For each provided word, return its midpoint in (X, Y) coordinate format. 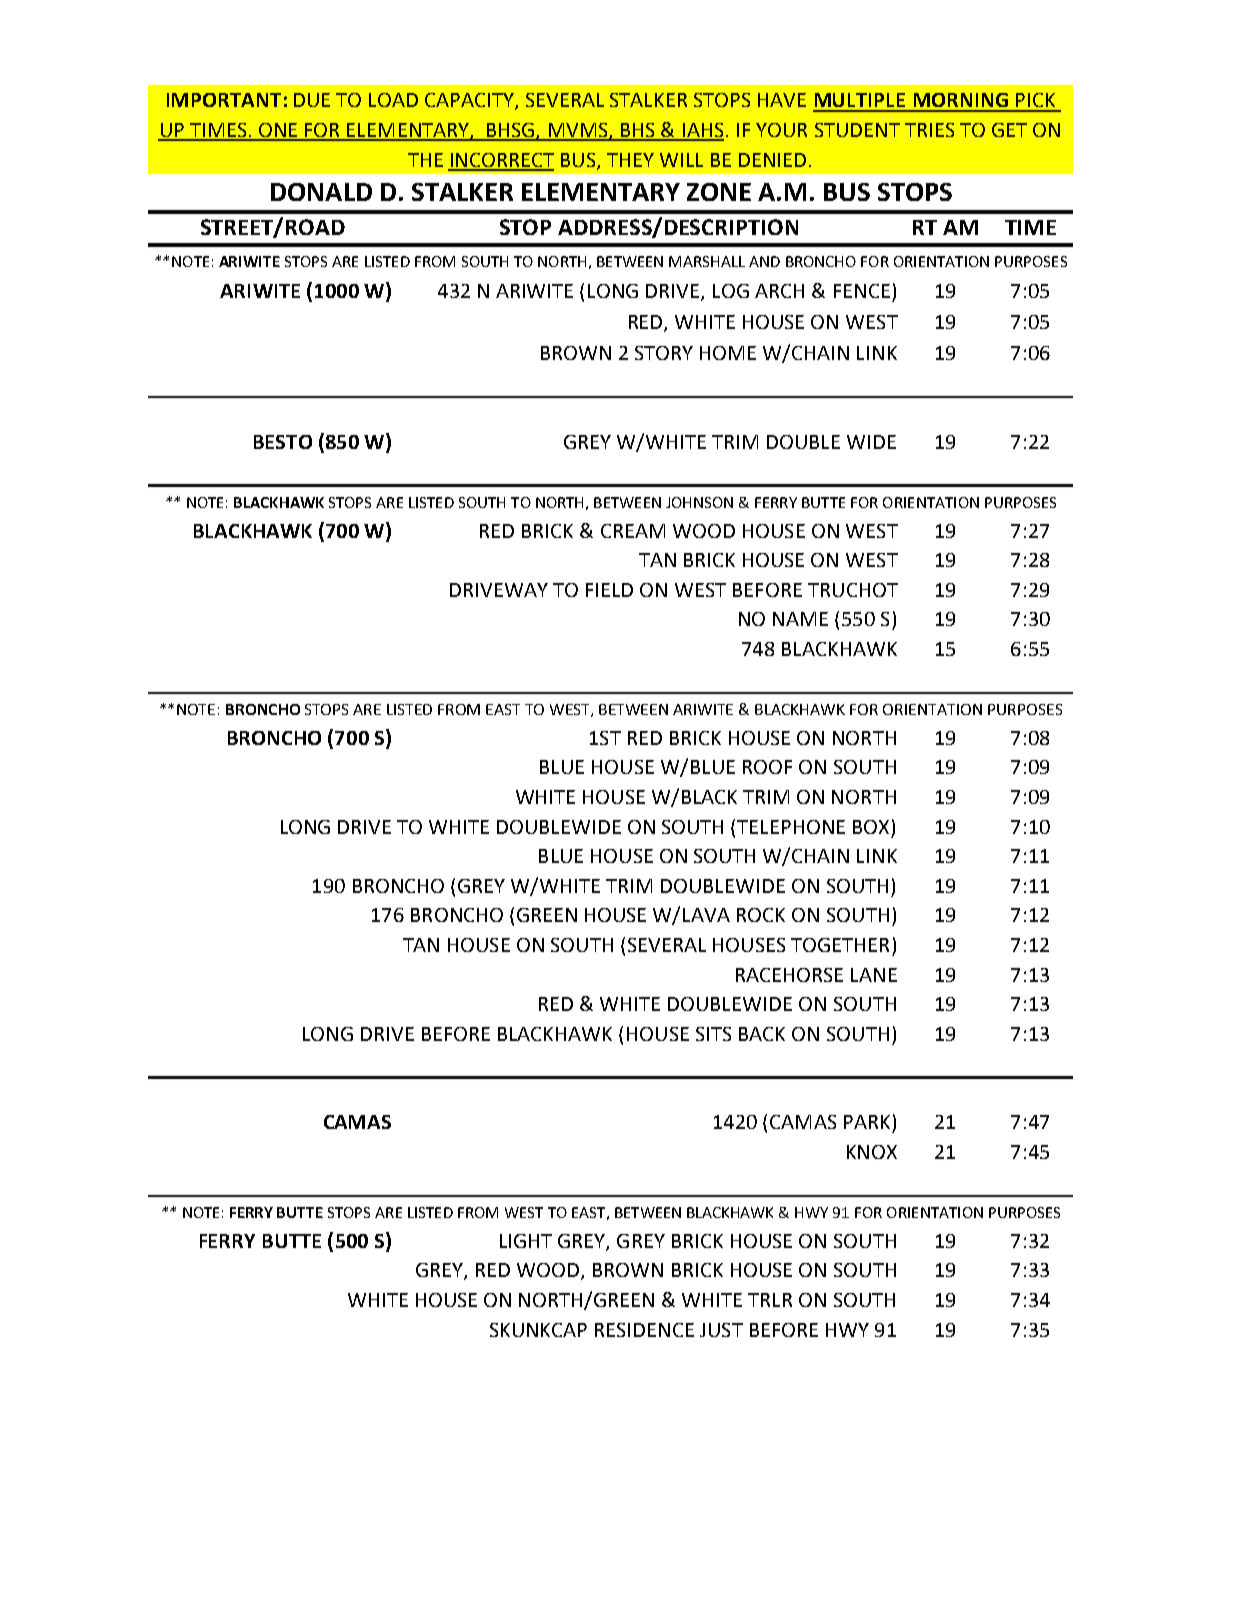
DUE (312, 100)
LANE (874, 975)
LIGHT (526, 1241)
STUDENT (857, 130)
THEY (630, 160)
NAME (800, 619)
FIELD (609, 590)
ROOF (767, 767)
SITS (713, 1034)
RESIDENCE (644, 1330)
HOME (728, 353)
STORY (664, 353)
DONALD (321, 192)
